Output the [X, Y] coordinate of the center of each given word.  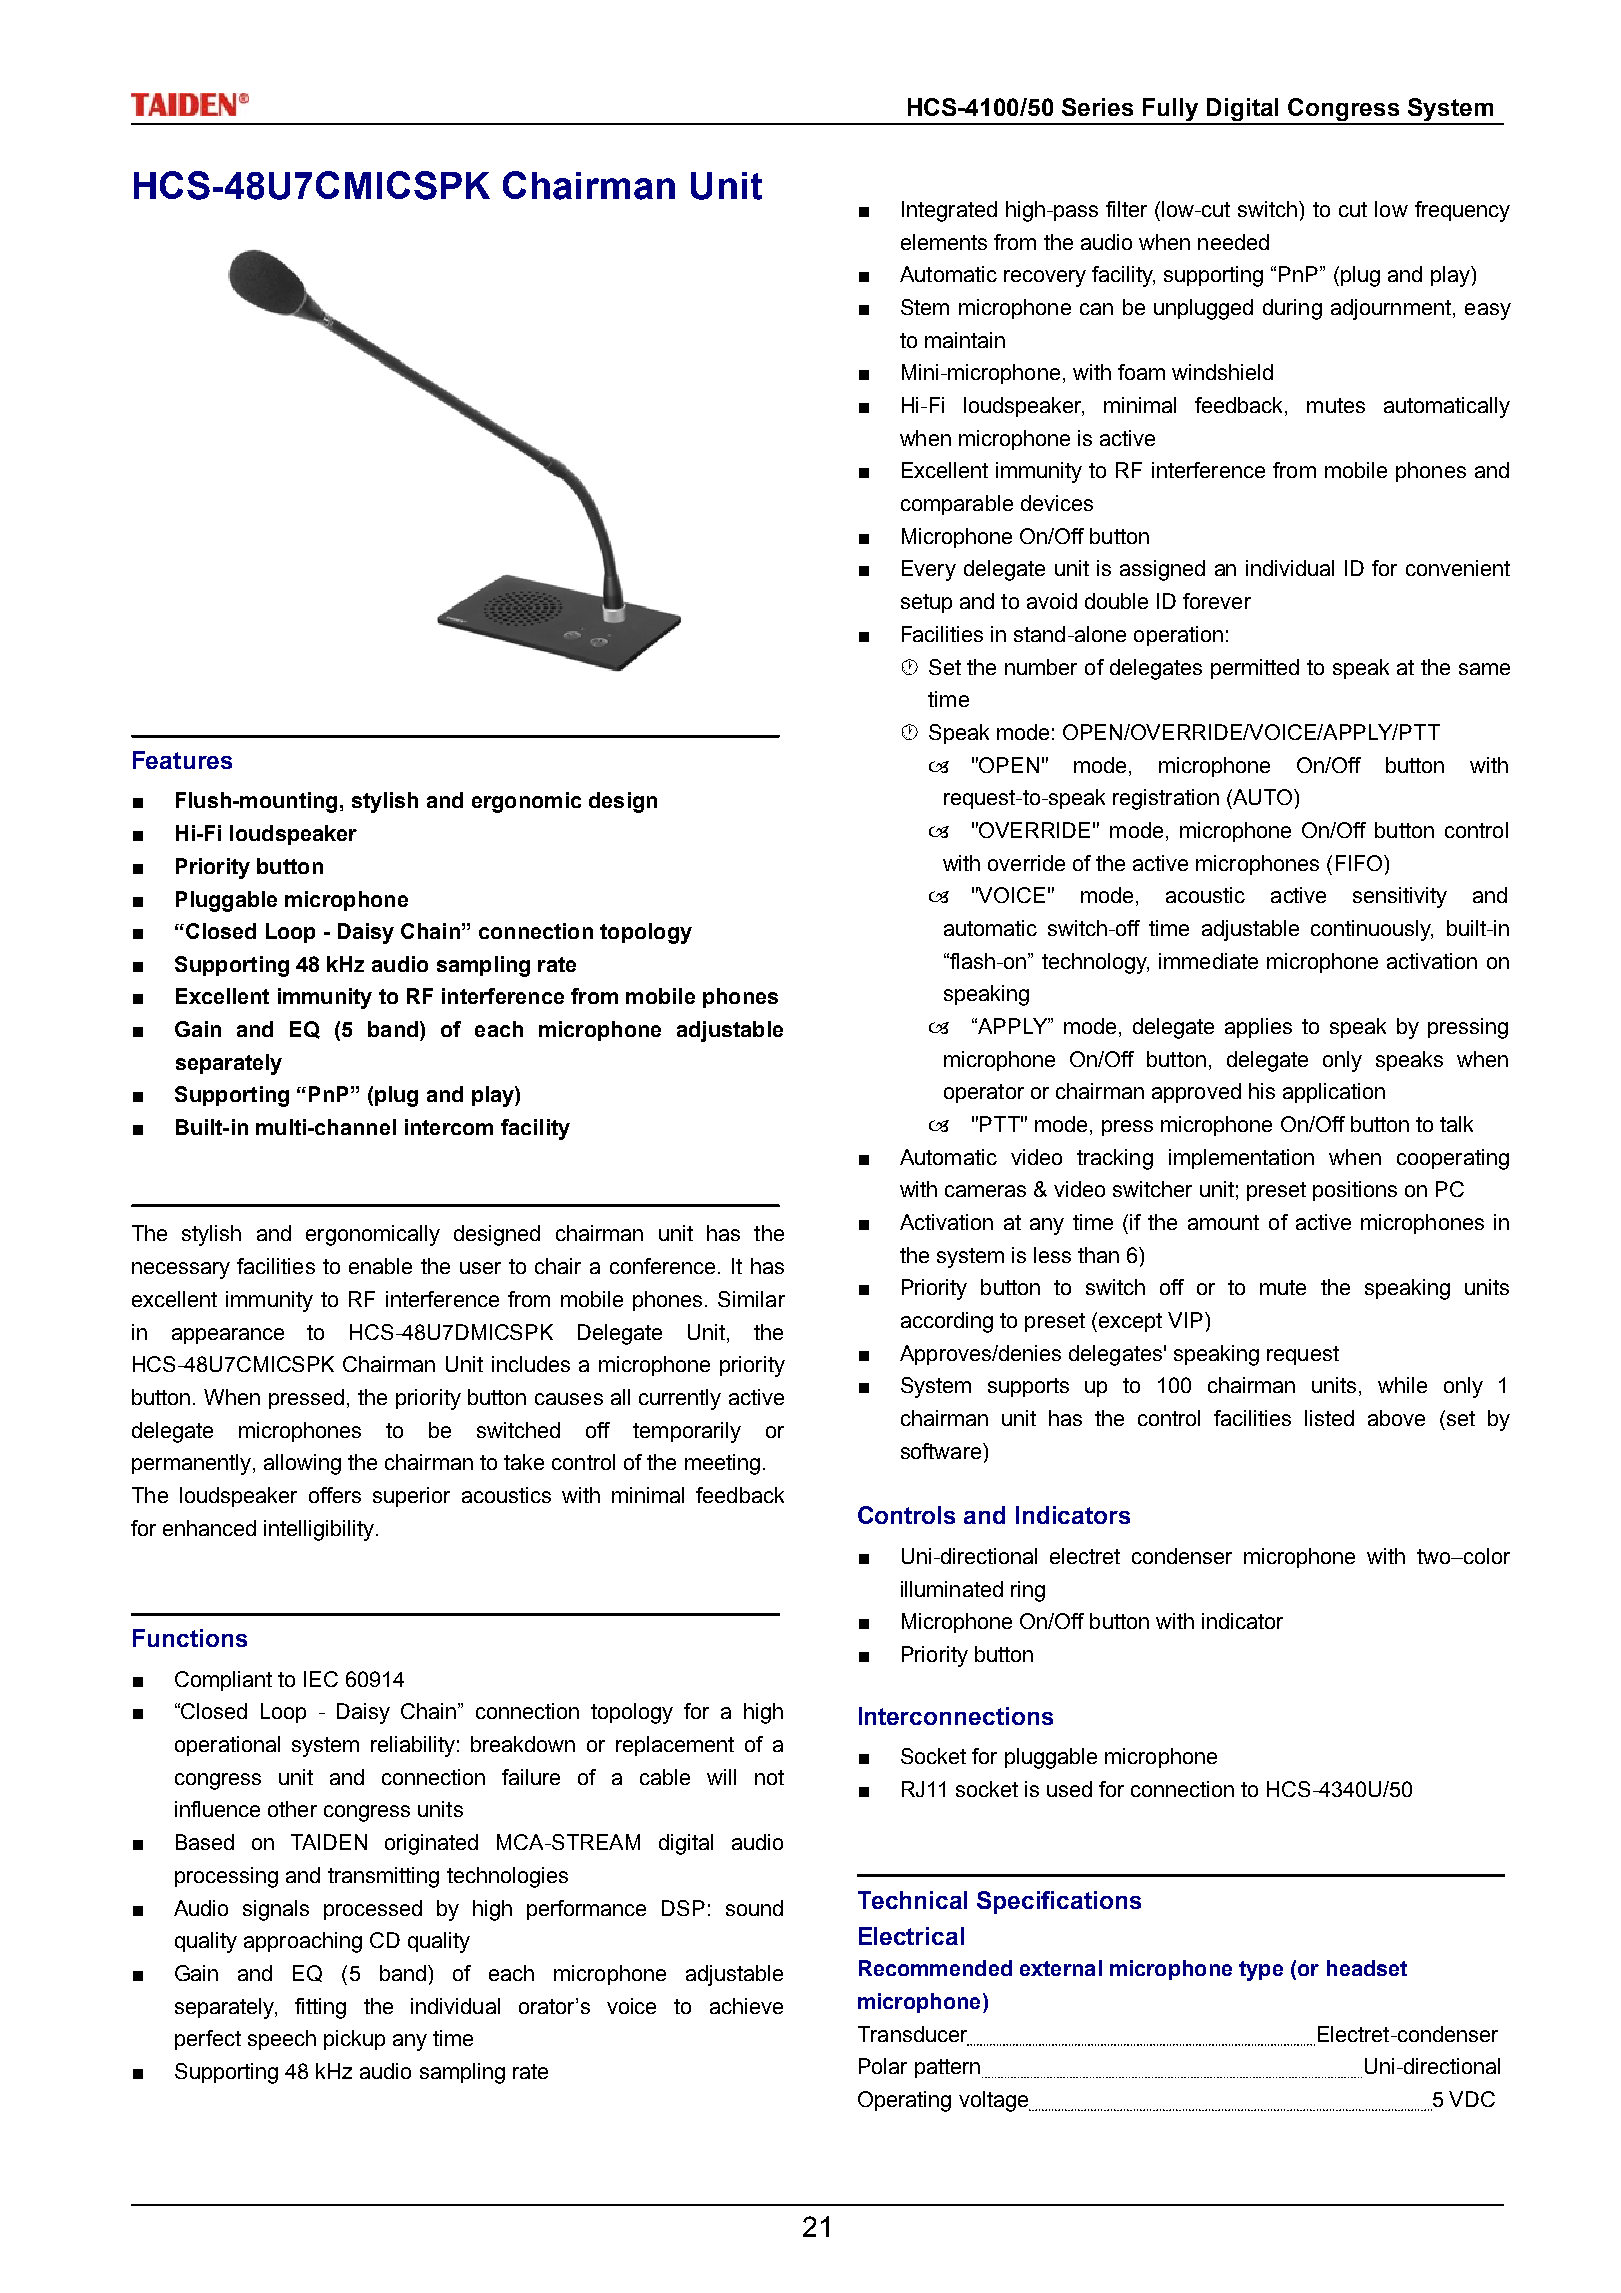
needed [1233, 242]
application [1334, 1093]
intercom [449, 1127]
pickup [354, 2040]
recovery [1045, 278]
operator [984, 1093]
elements [944, 242]
